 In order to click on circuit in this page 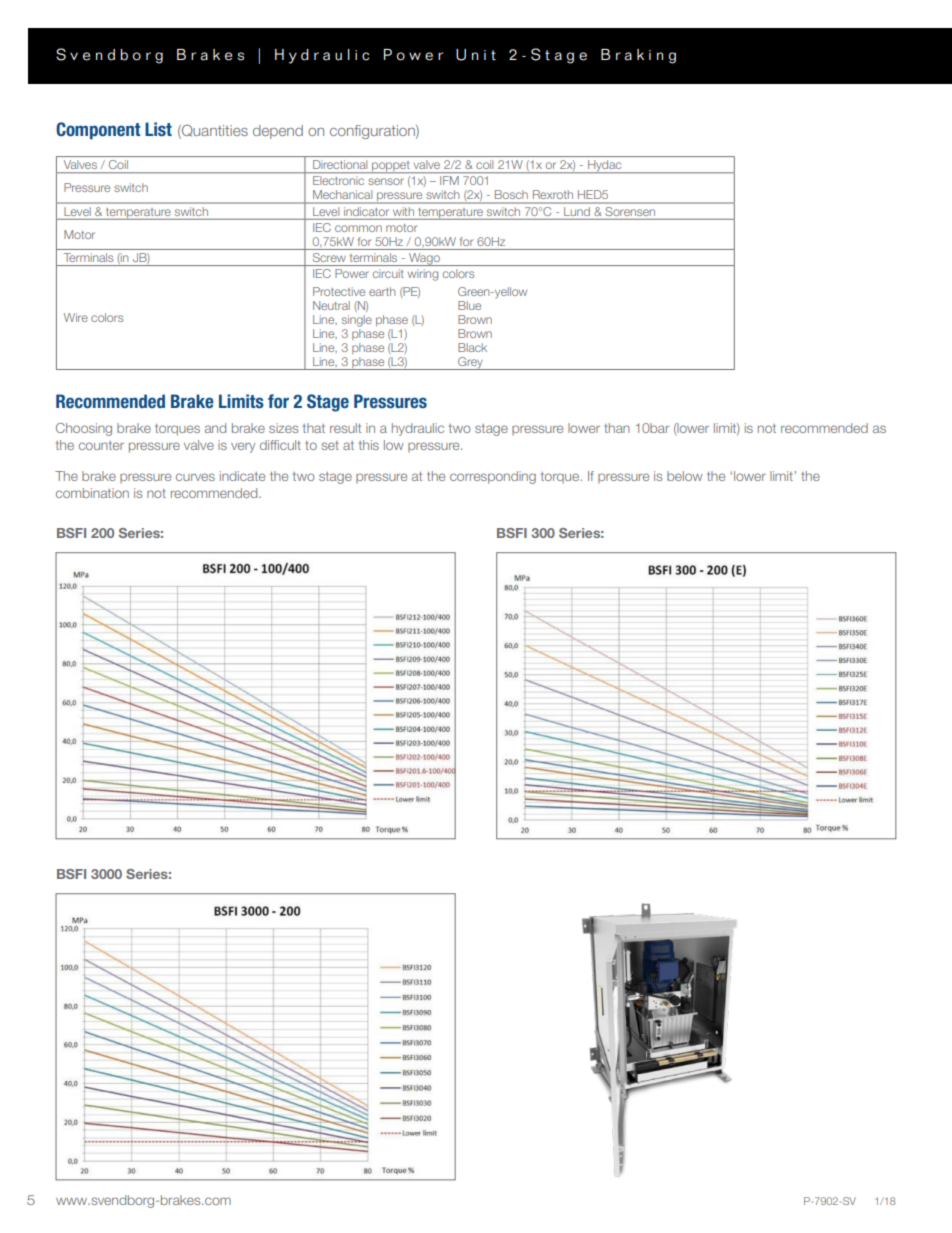, I will do `click(388, 273)`.
